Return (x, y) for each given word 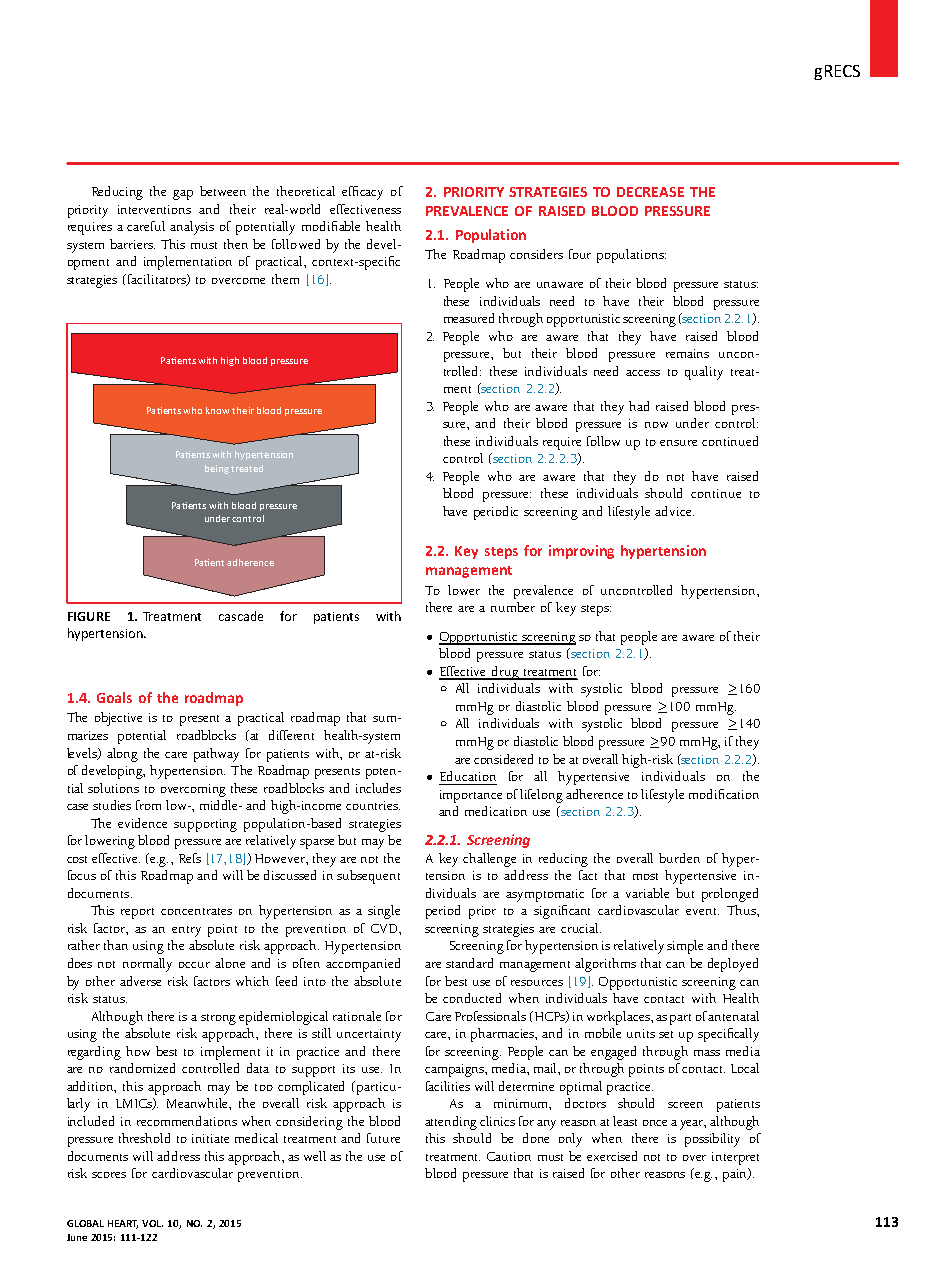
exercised (612, 1156)
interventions (154, 209)
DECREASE (650, 192)
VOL (152, 1223)
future (383, 1138)
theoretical (306, 191)
